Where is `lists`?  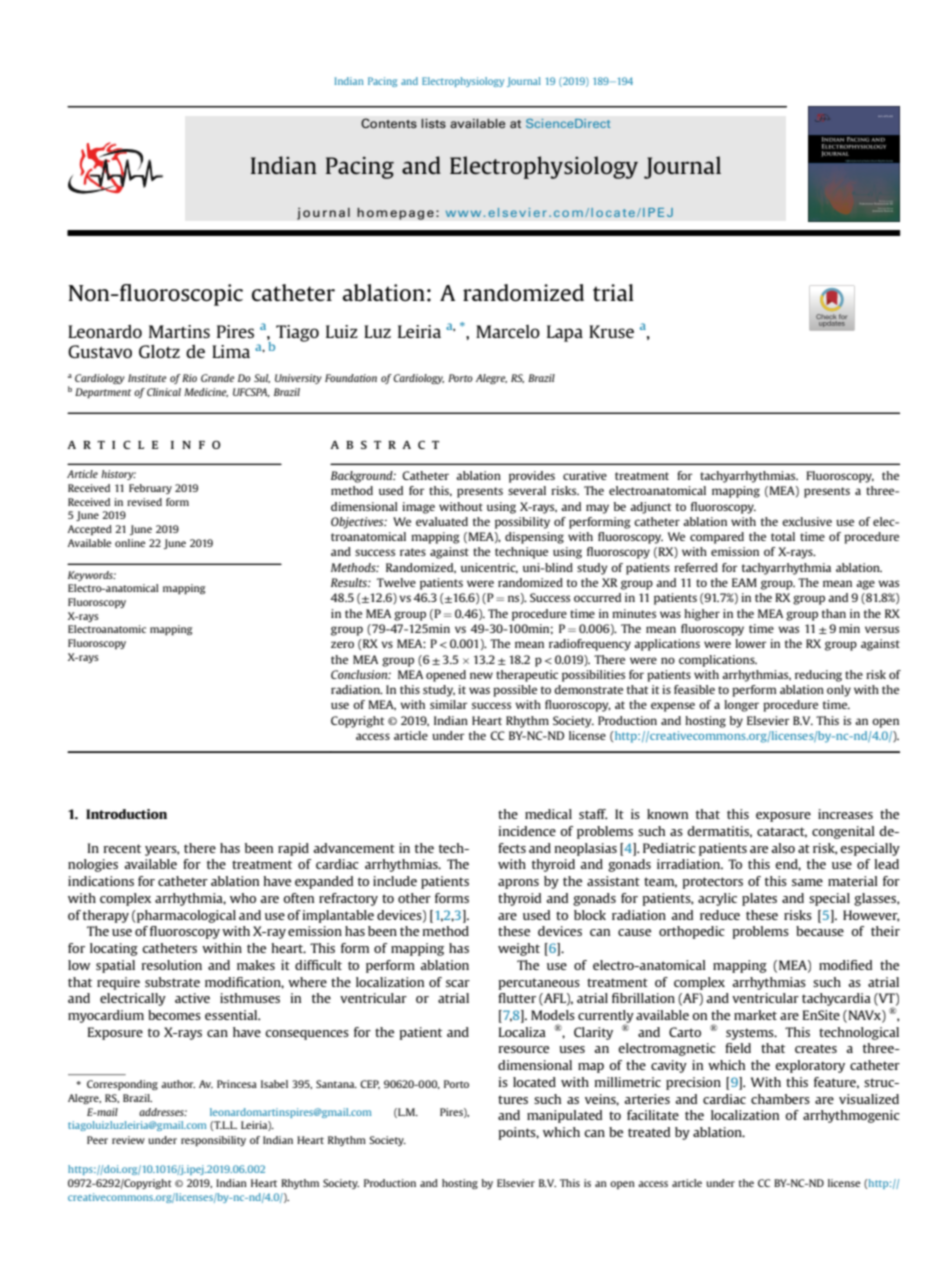 lists is located at coordinates (433, 123).
